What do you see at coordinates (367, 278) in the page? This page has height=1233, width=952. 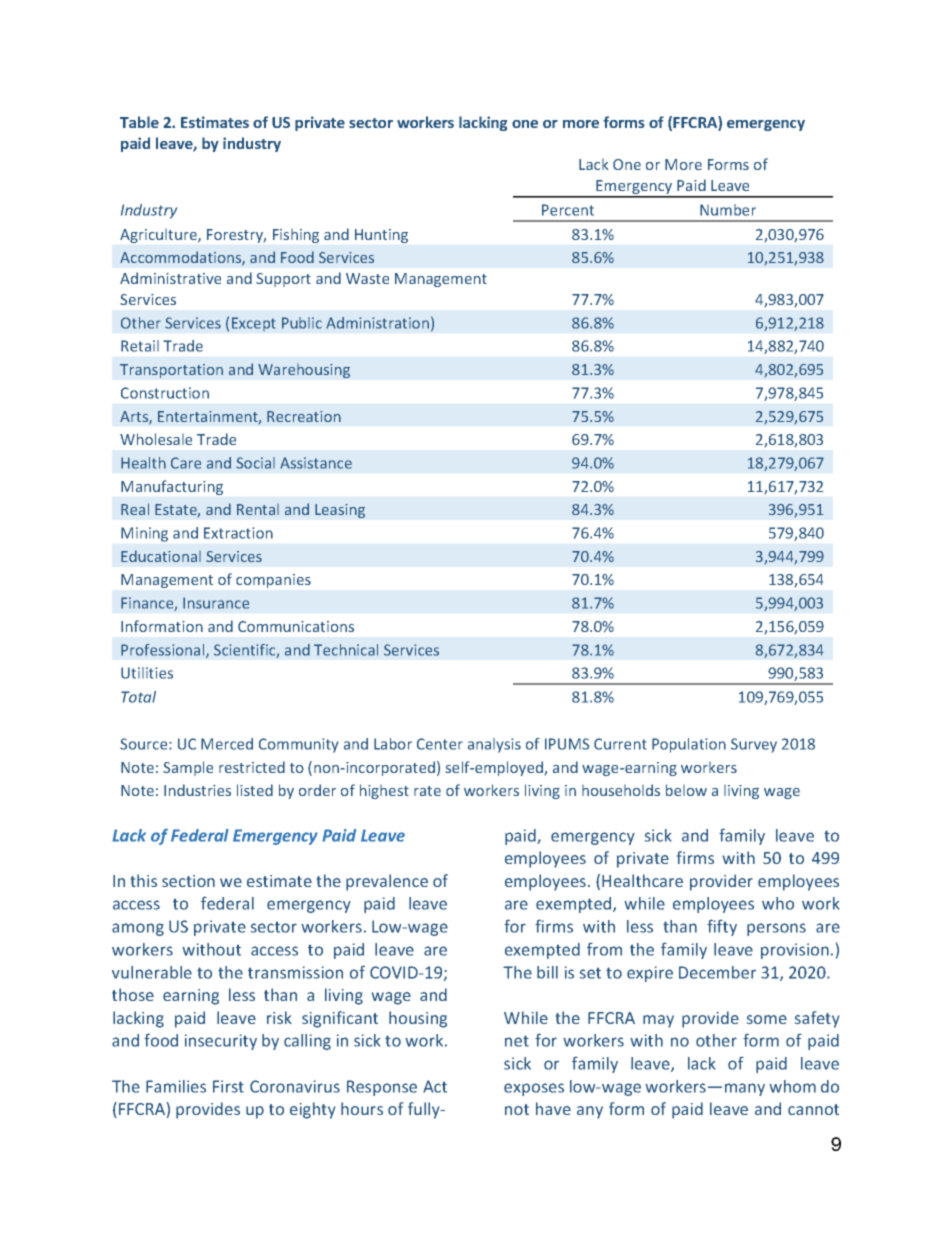 I see `Waste` at bounding box center [367, 278].
